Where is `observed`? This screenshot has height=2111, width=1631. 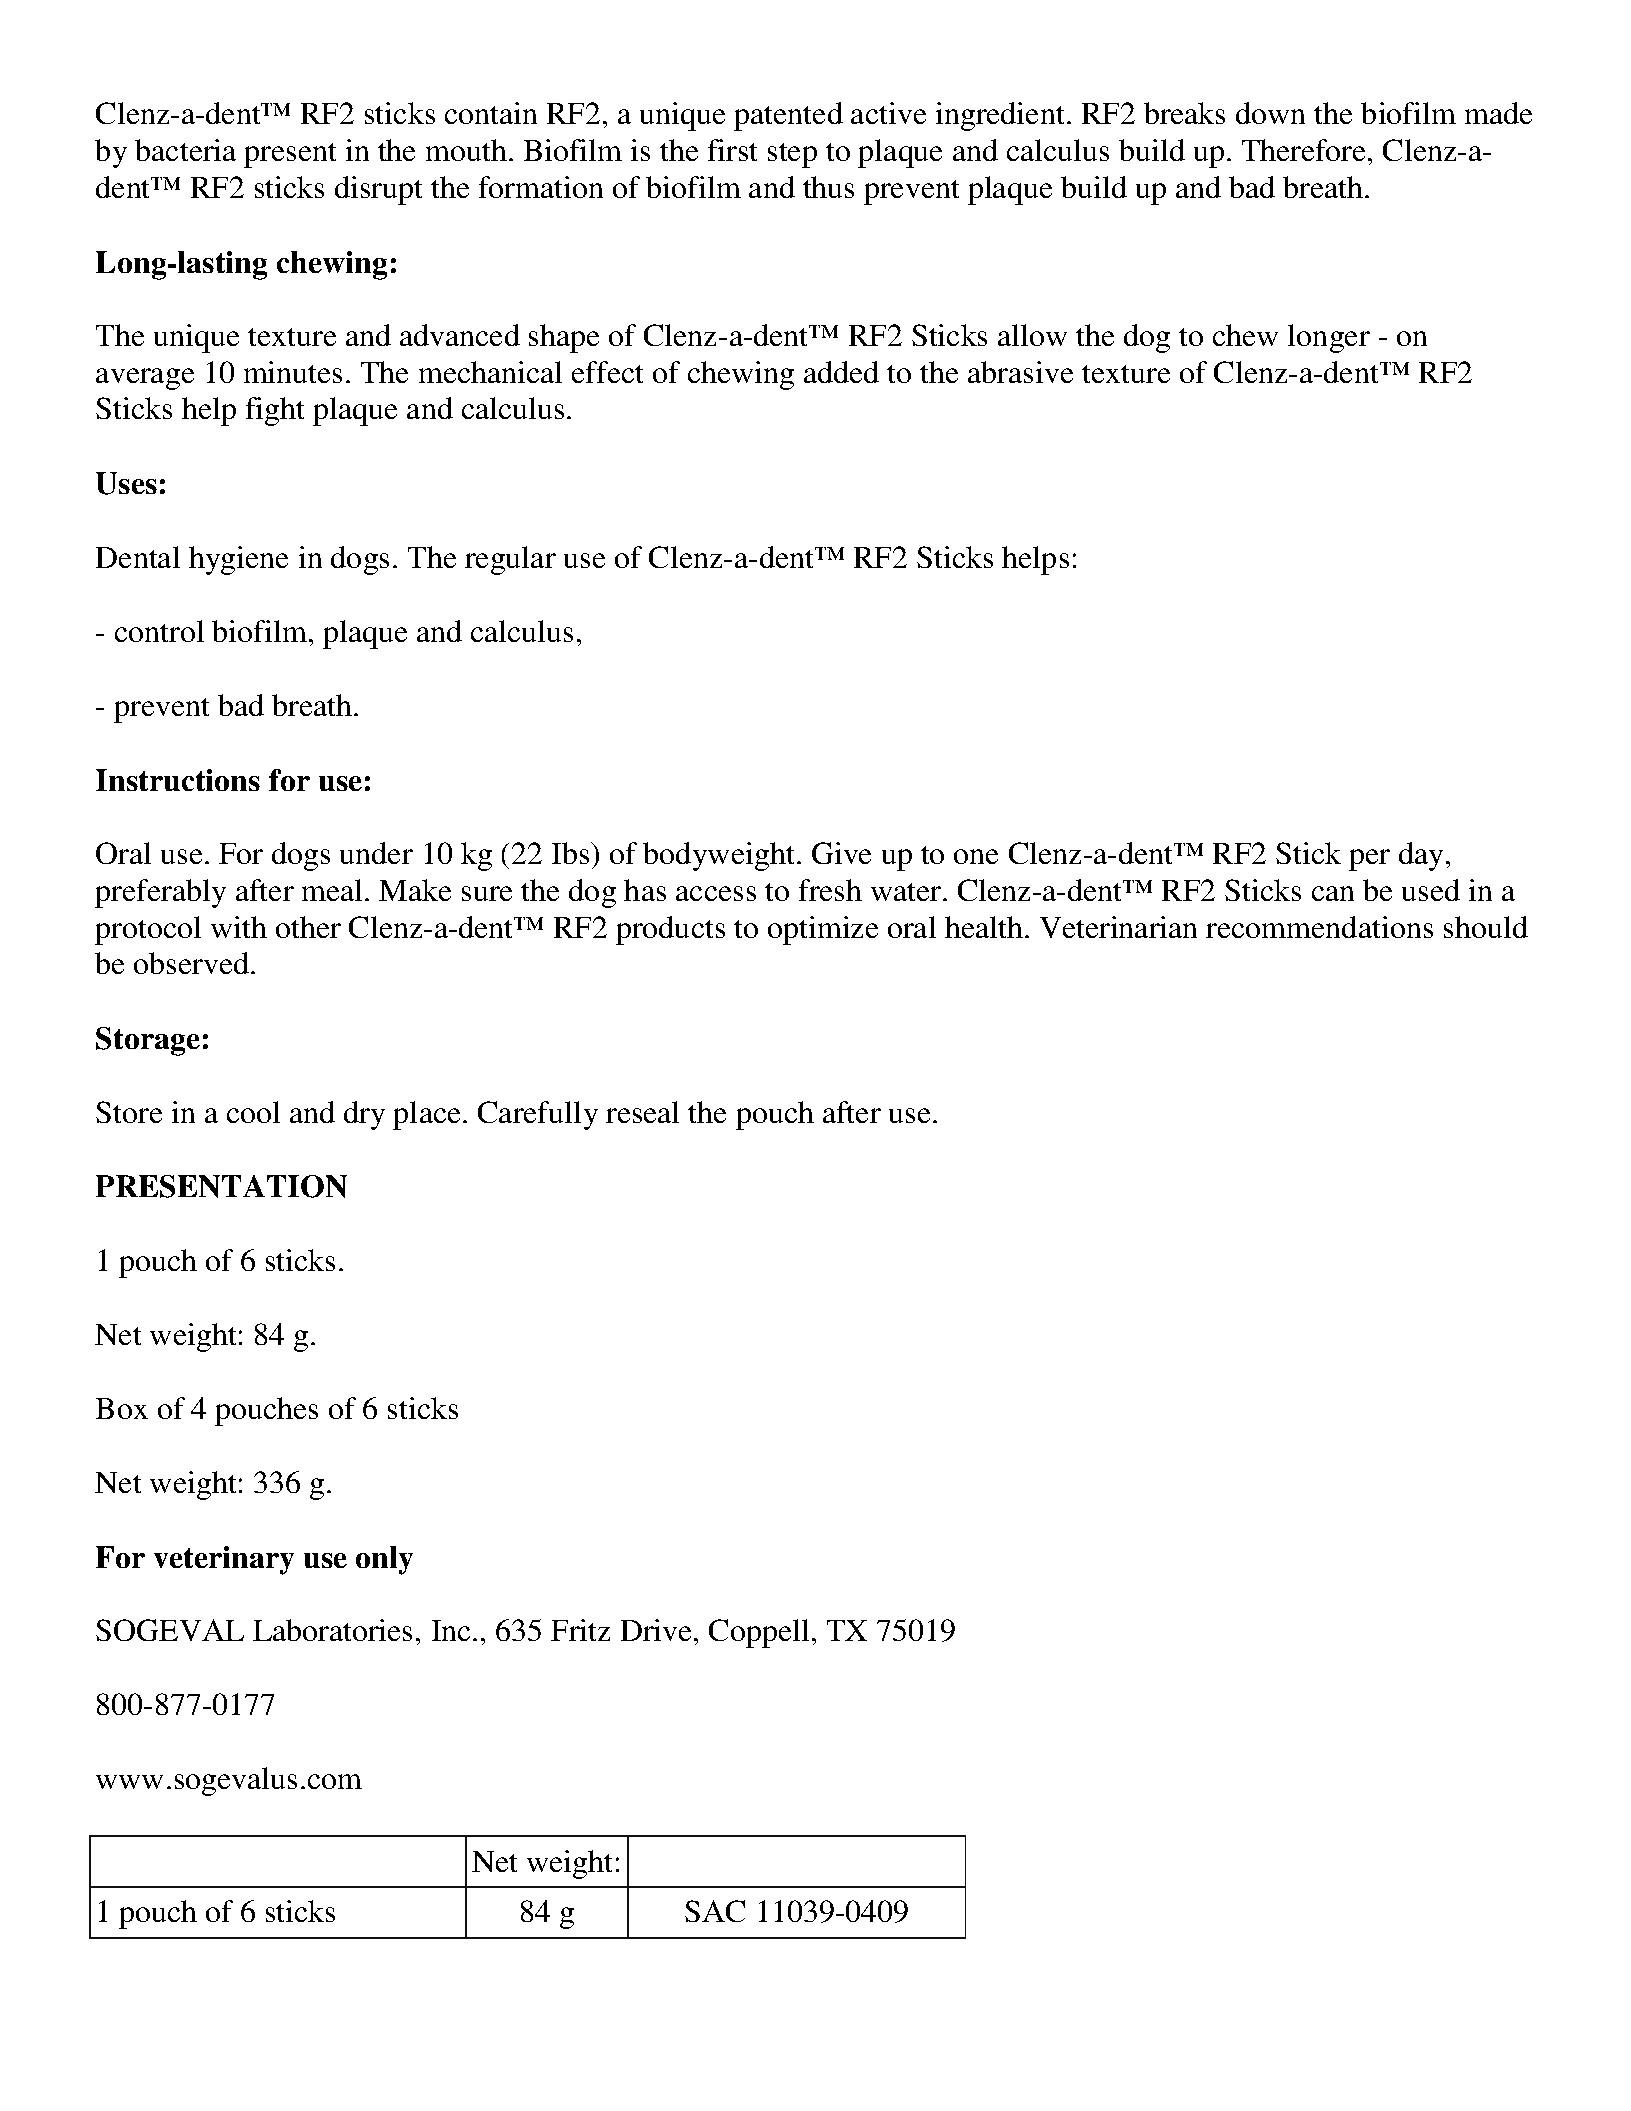 observed is located at coordinates (191, 963).
